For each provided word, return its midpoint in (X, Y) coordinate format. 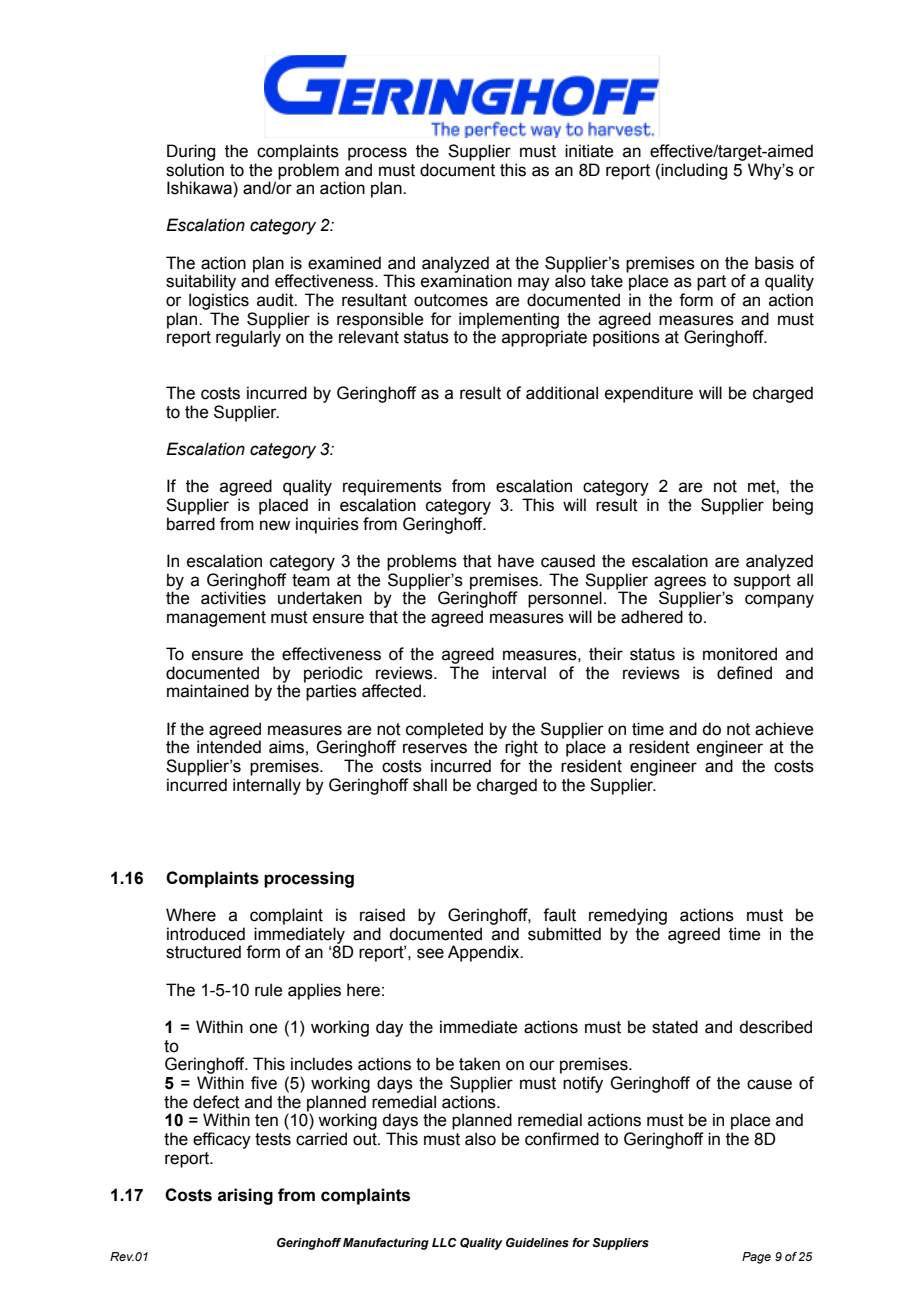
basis (774, 263)
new (275, 525)
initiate (589, 151)
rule (269, 990)
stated (675, 1027)
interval (519, 673)
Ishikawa (200, 189)
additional (562, 393)
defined (744, 673)
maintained (208, 691)
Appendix (485, 953)
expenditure (649, 394)
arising (245, 1196)
